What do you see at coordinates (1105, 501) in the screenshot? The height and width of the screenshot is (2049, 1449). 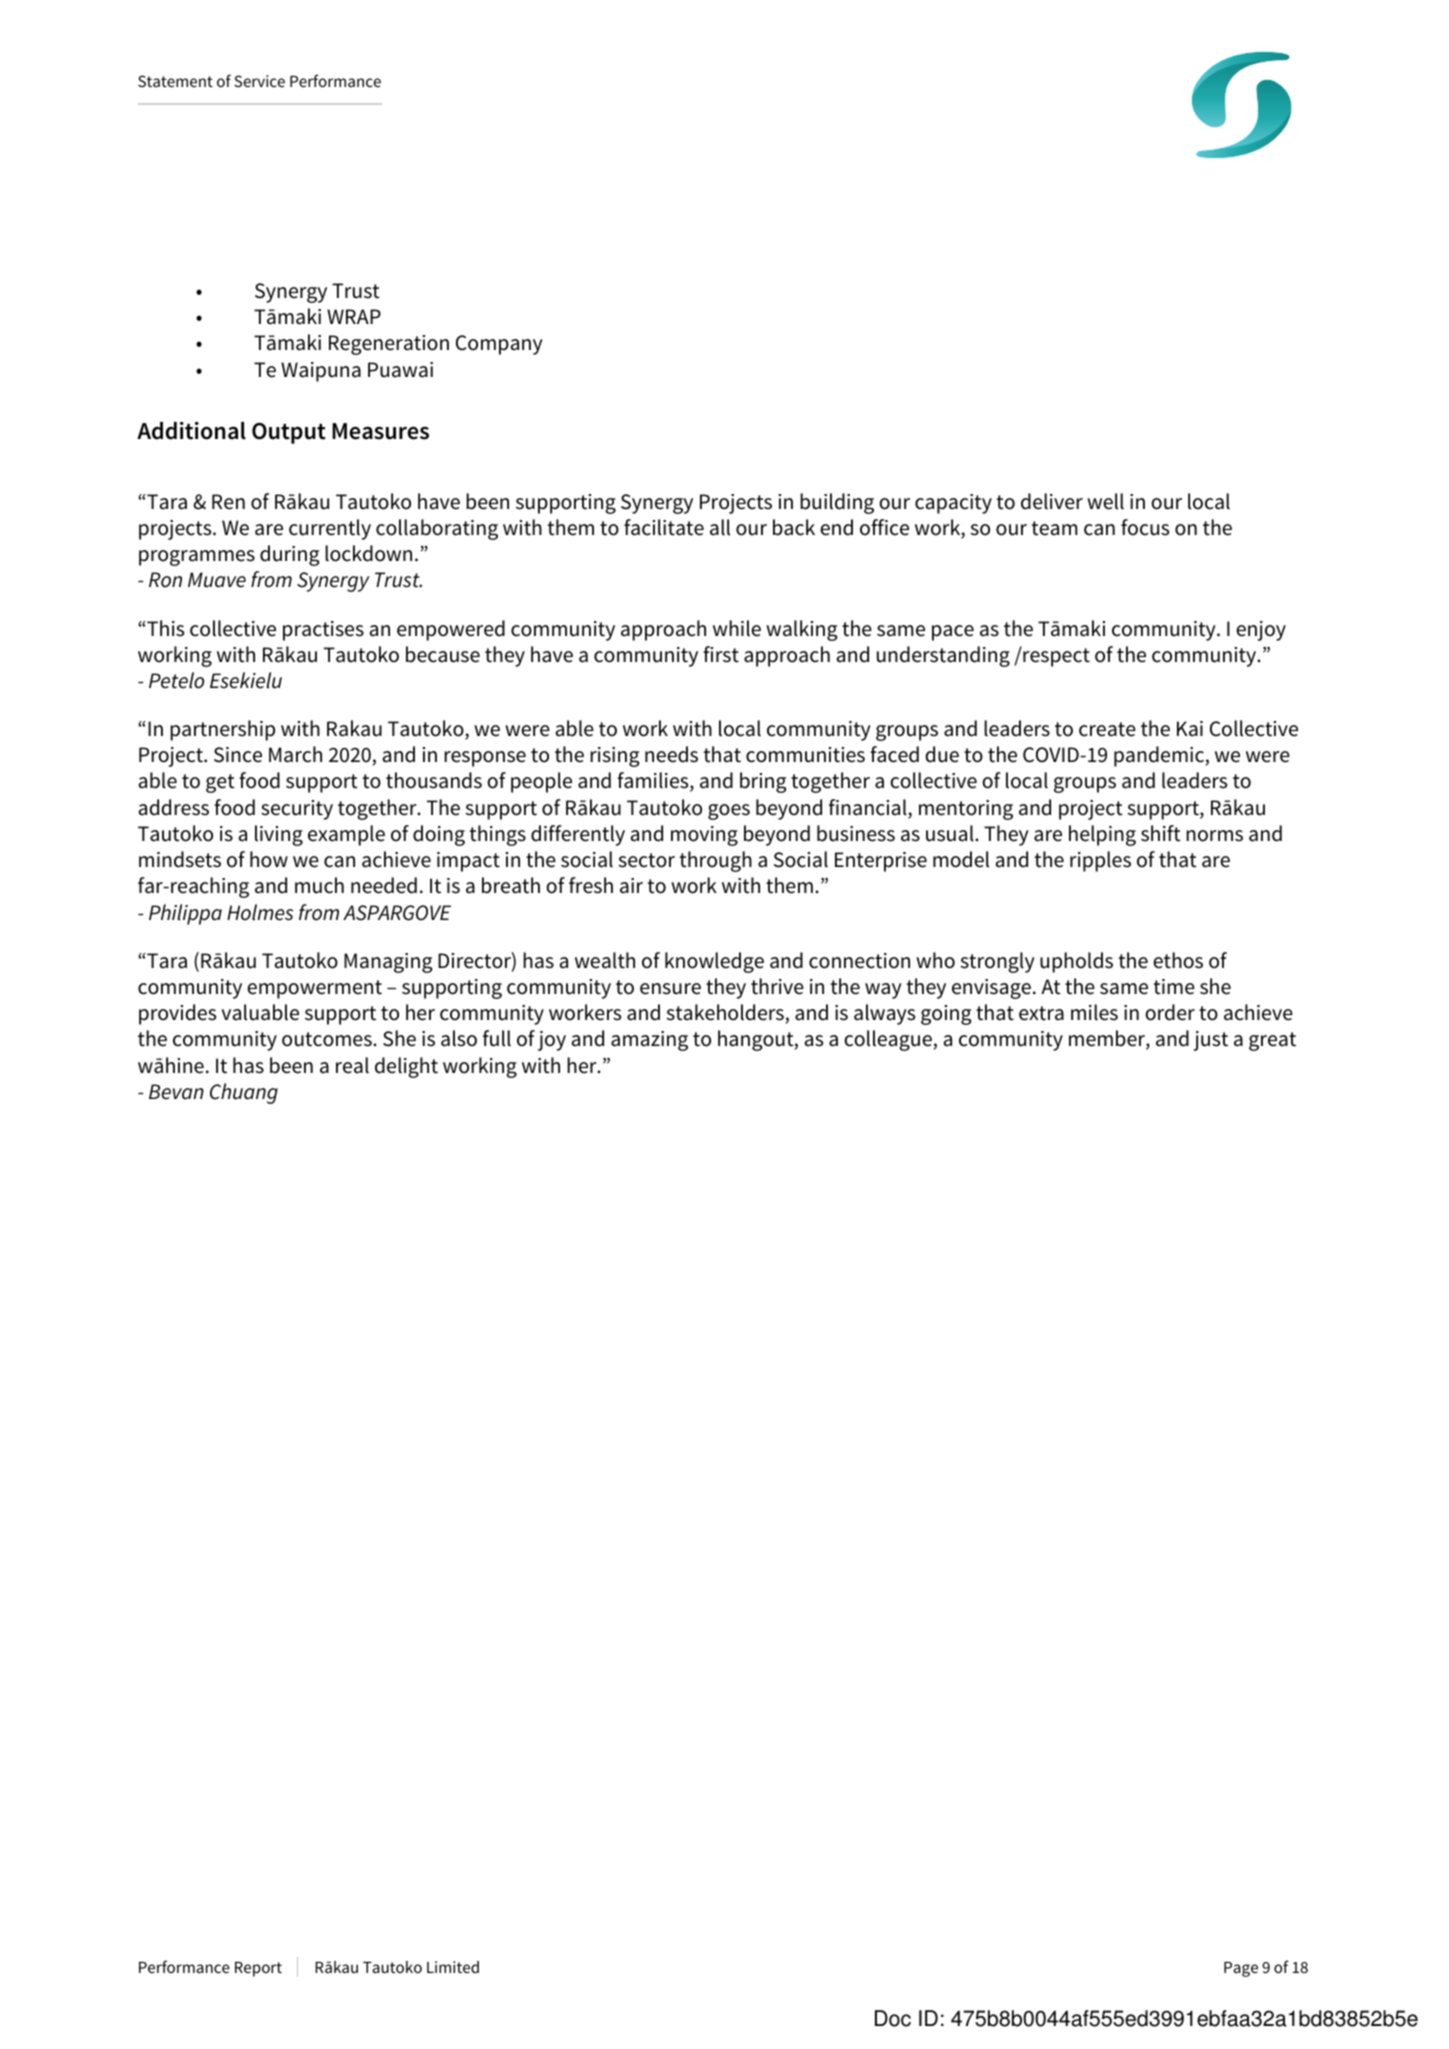 I see `well` at bounding box center [1105, 501].
